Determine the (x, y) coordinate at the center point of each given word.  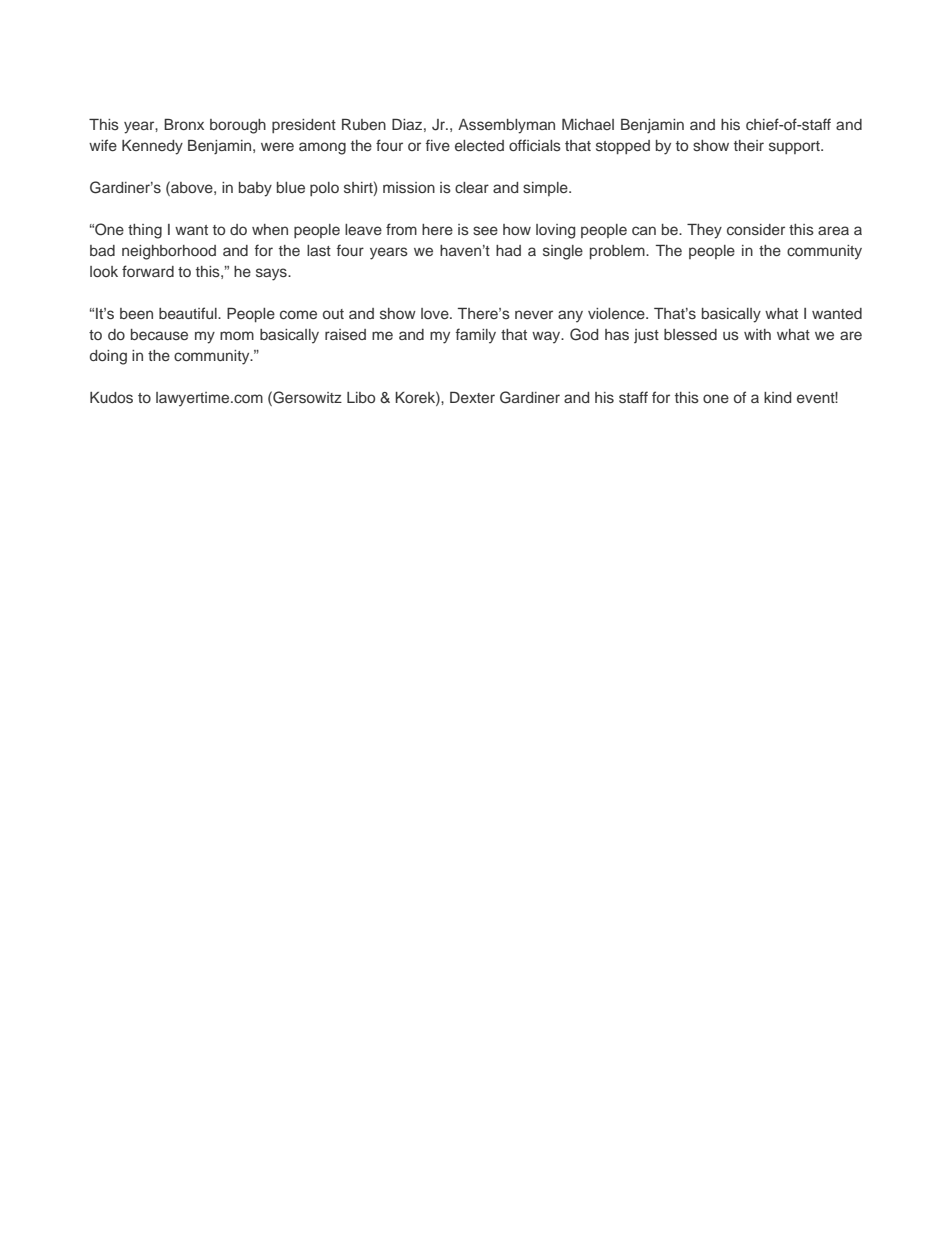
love (436, 313)
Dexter (472, 397)
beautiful (189, 313)
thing (145, 231)
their (749, 145)
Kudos (111, 397)
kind (777, 397)
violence (617, 313)
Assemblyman (506, 126)
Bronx (184, 124)
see (485, 230)
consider (756, 229)
